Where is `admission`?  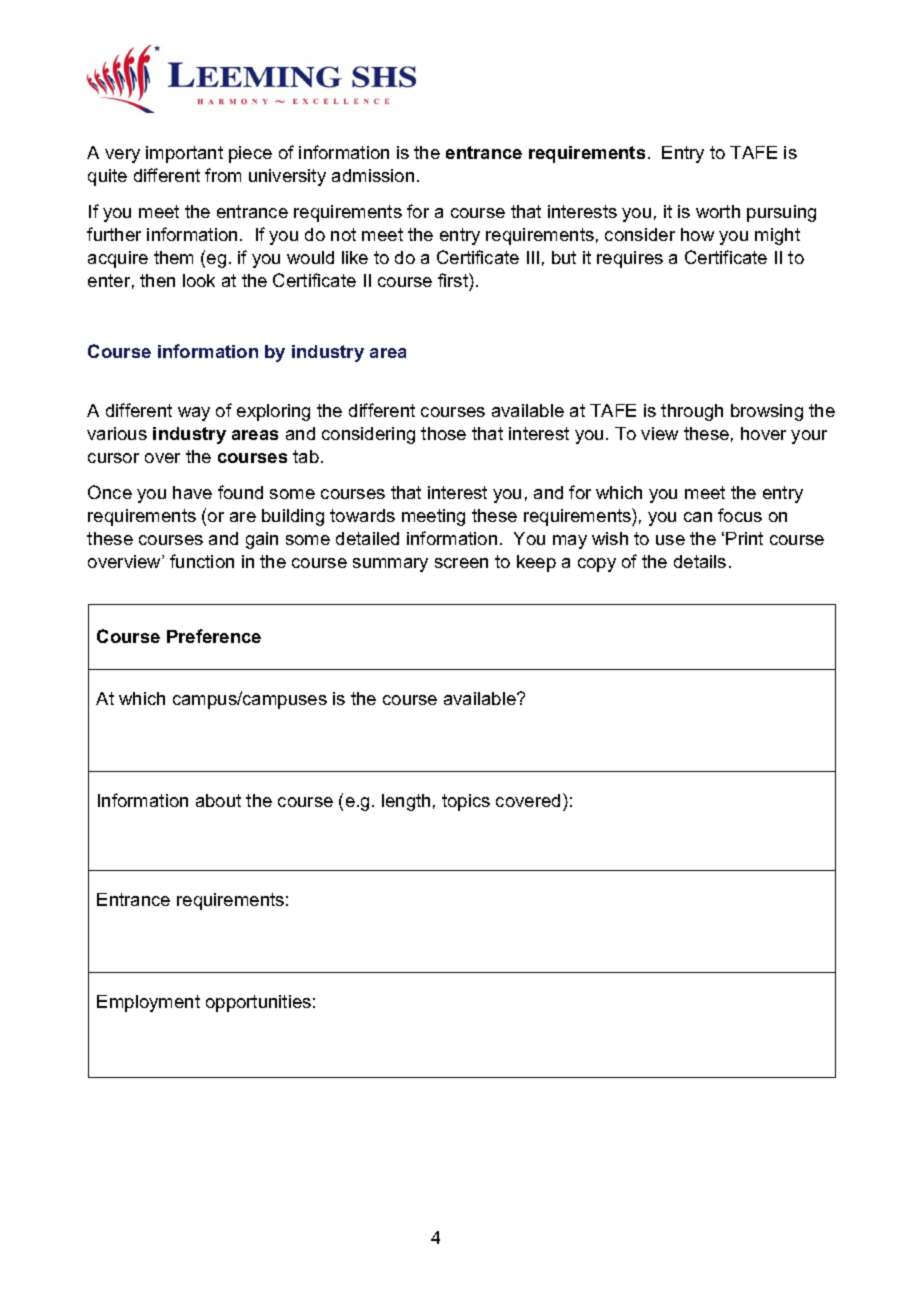 admission is located at coordinates (373, 175).
